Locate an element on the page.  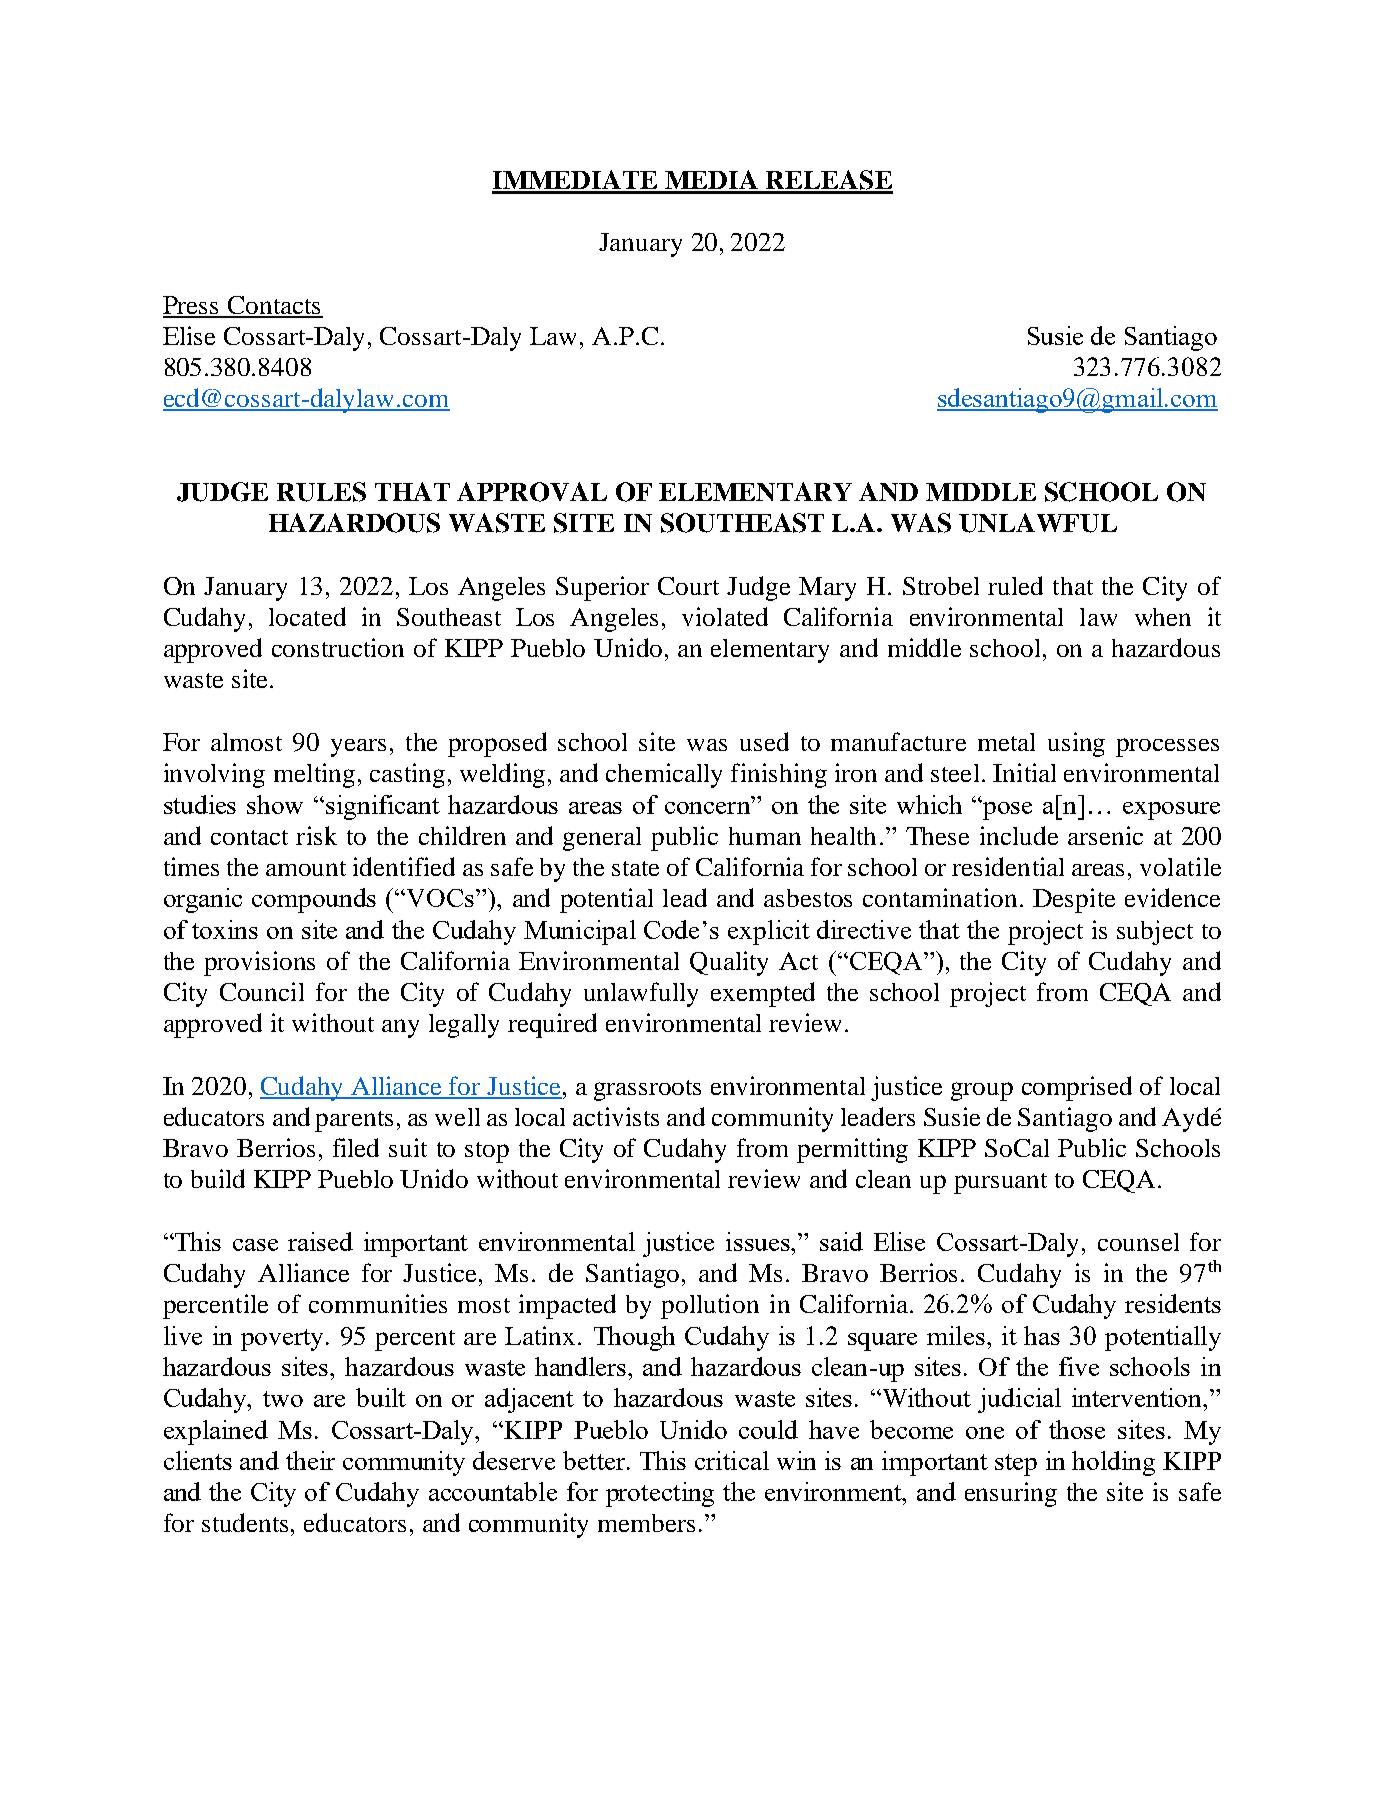
Despite is located at coordinates (1074, 900).
